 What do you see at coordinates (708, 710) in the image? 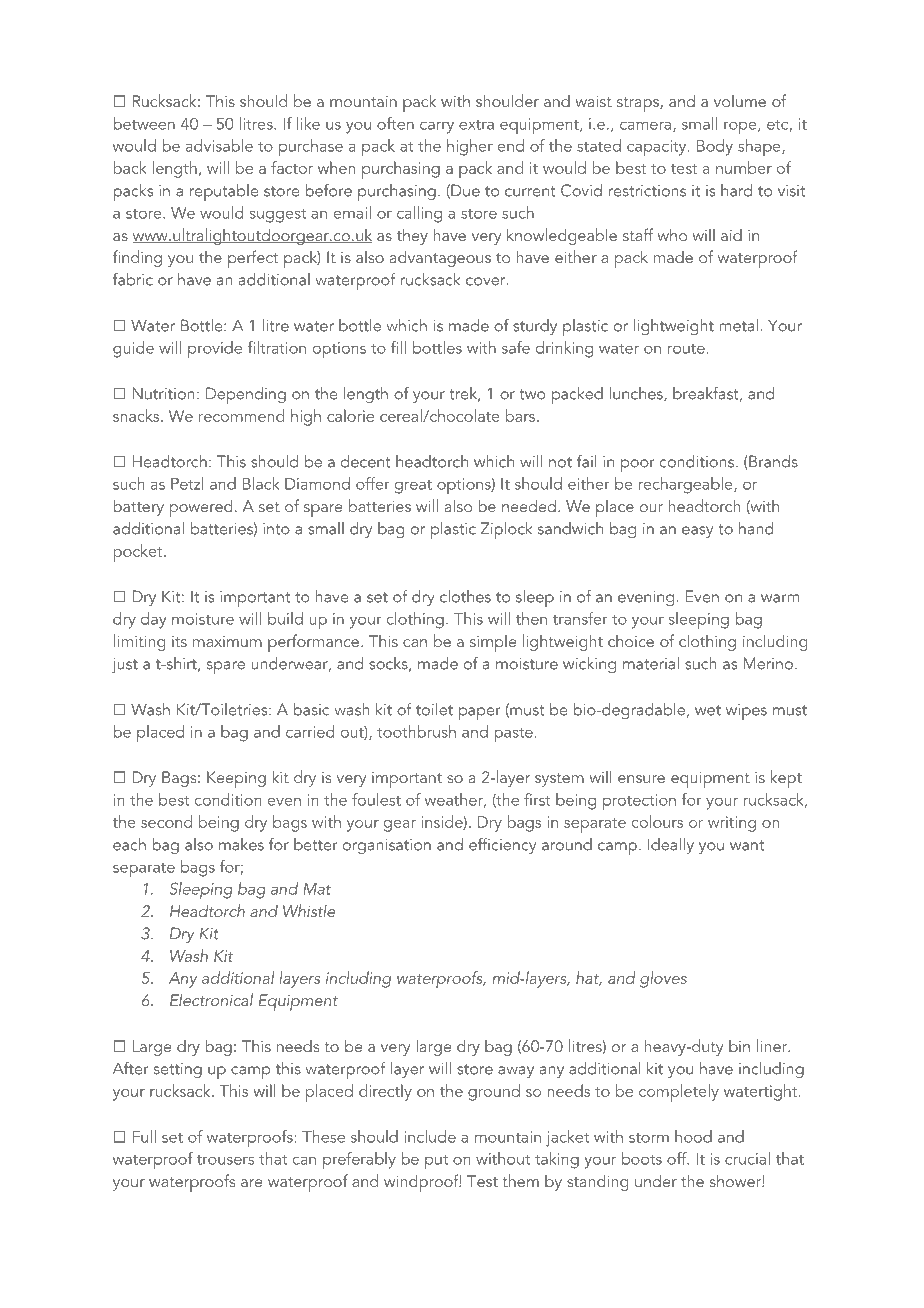
I see `wet` at bounding box center [708, 710].
